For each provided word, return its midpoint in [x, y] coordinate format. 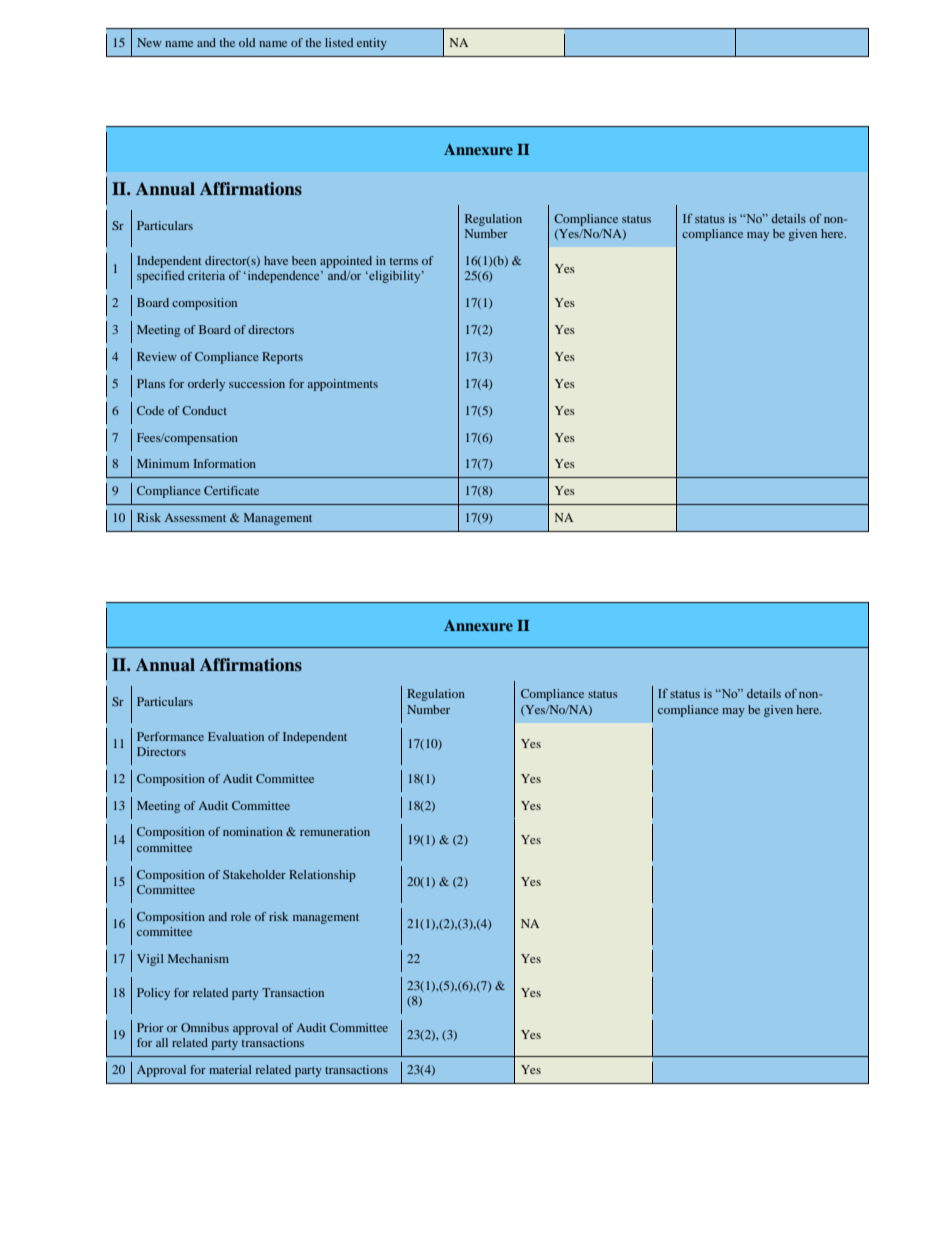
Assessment [195, 517]
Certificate [231, 490]
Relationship [322, 876]
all [162, 1042]
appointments [343, 385]
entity [372, 44]
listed [339, 42]
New [149, 42]
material [230, 1069]
